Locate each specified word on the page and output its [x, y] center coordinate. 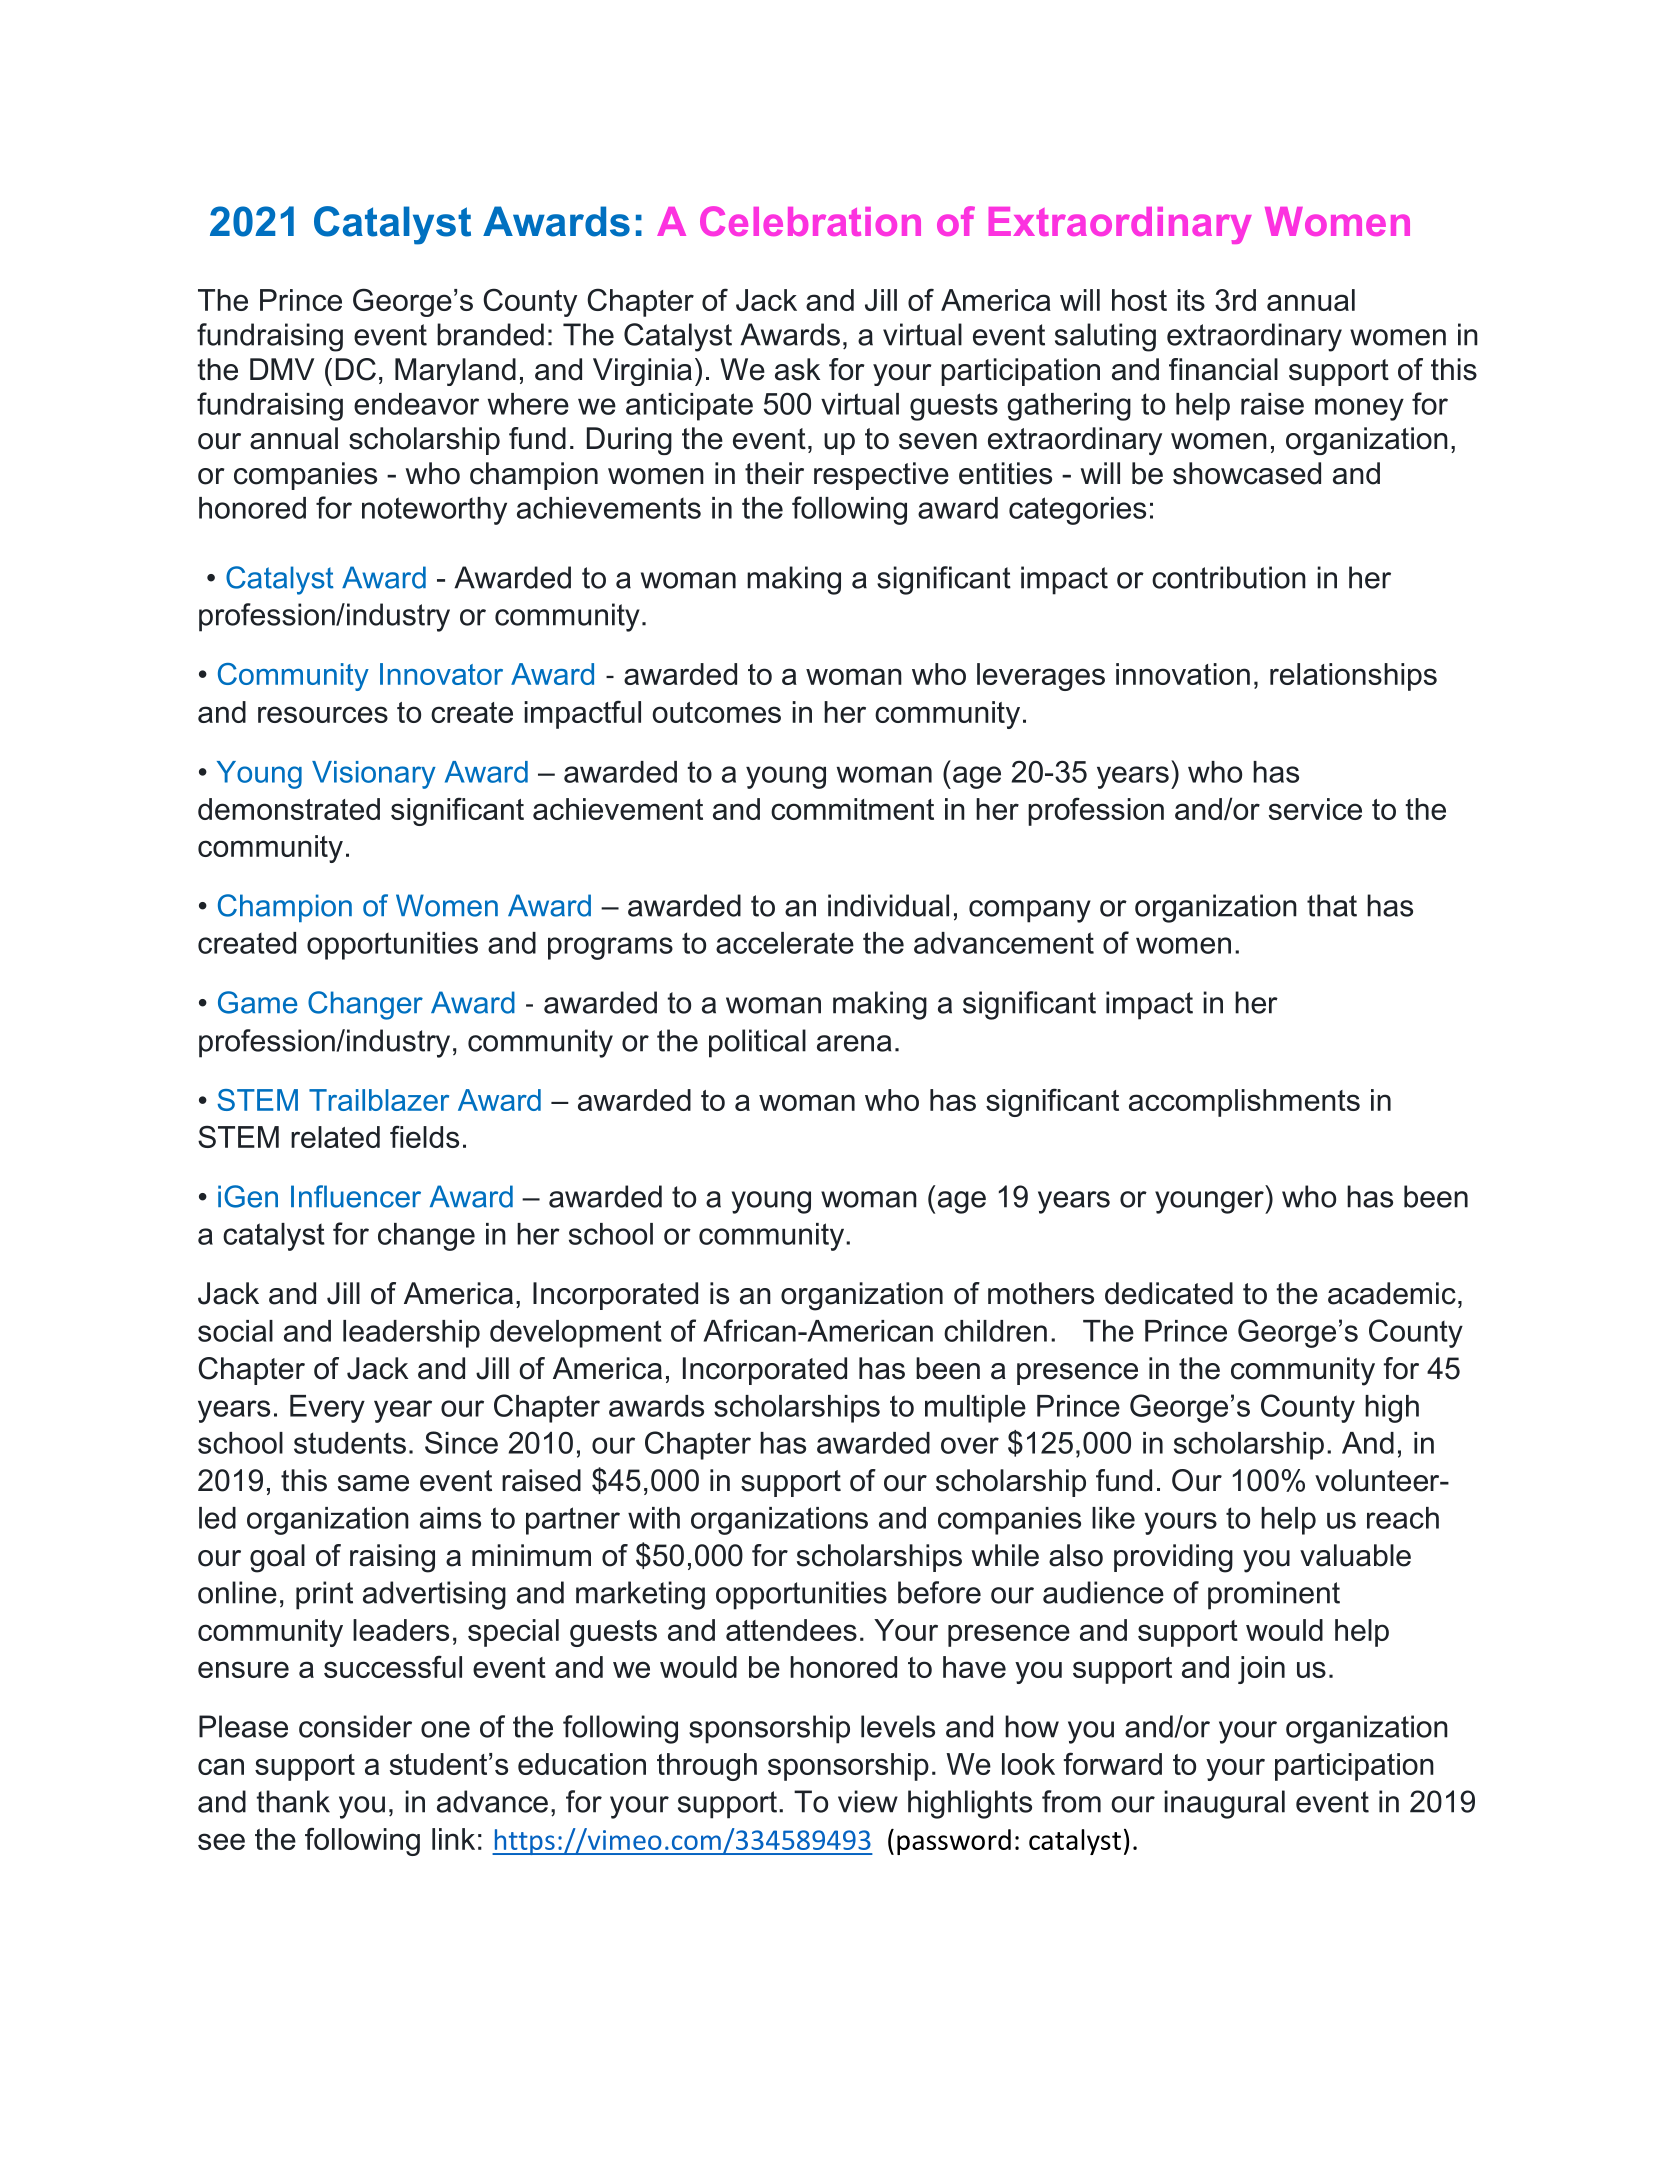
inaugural [1224, 1804]
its [1191, 300]
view [868, 1801]
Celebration [810, 221]
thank [293, 1801]
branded [490, 334]
